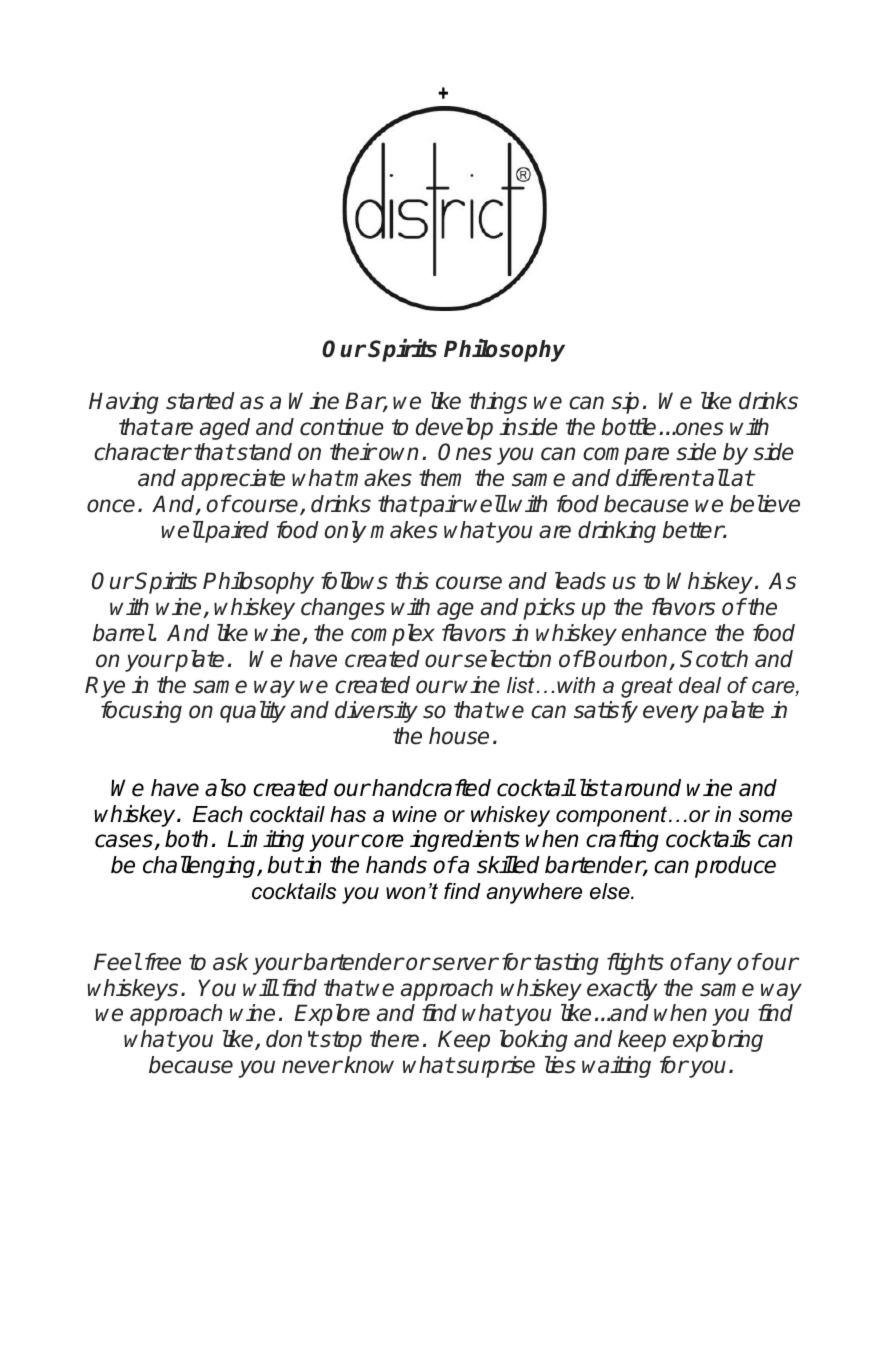  I want to click on develop, so click(454, 429).
